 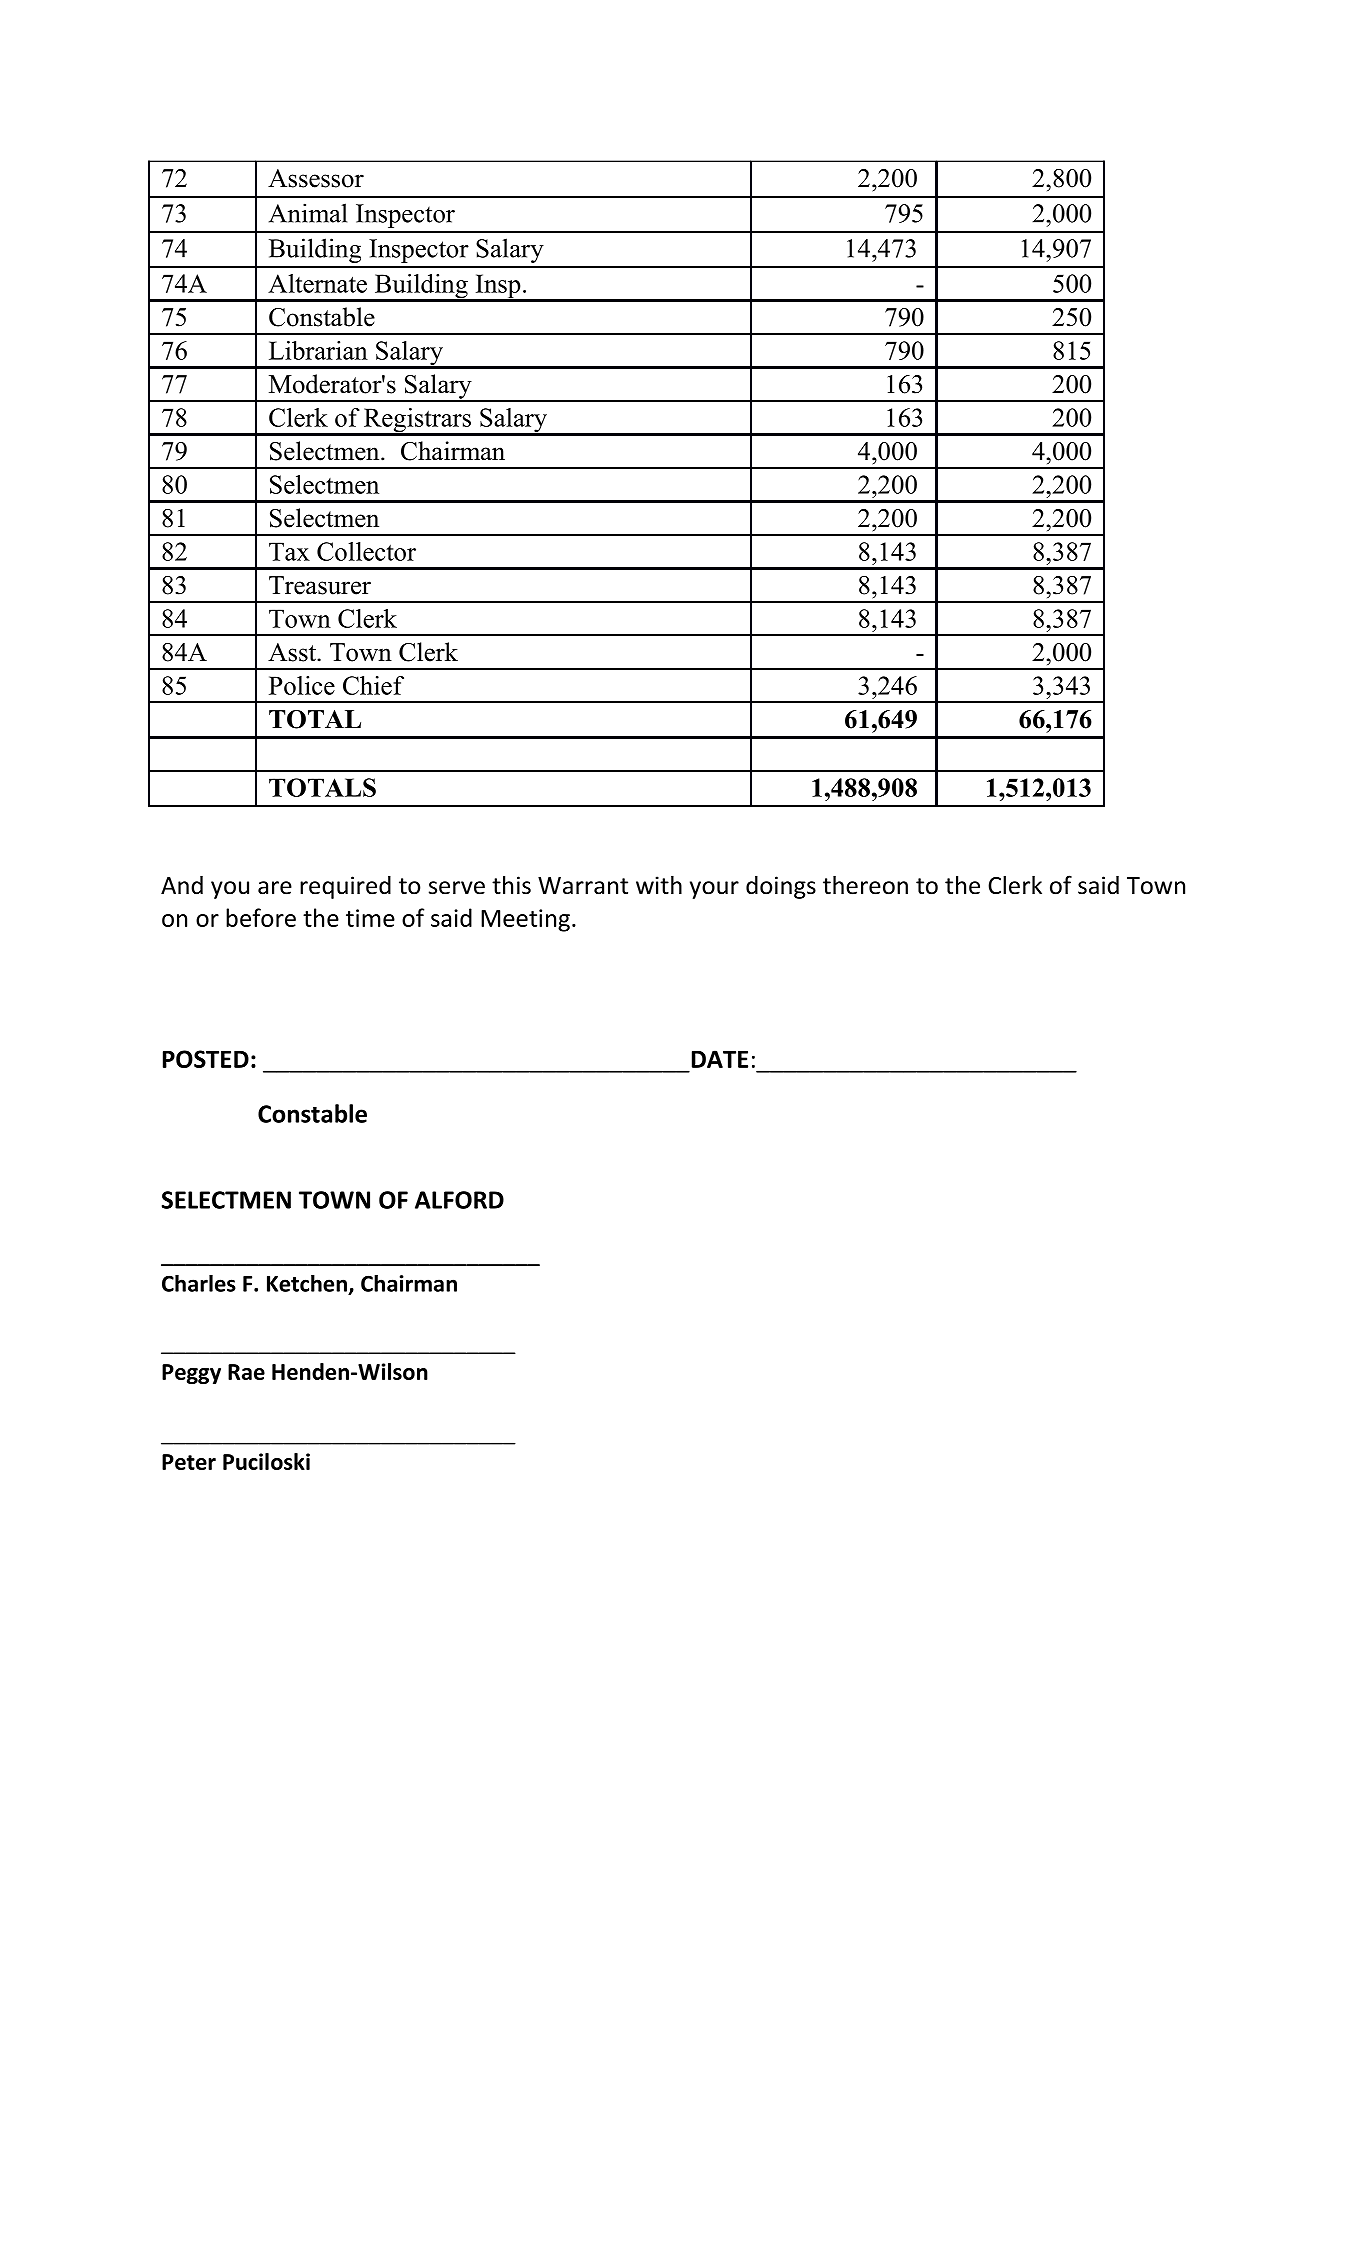 What do you see at coordinates (781, 887) in the page?
I see `doings` at bounding box center [781, 887].
